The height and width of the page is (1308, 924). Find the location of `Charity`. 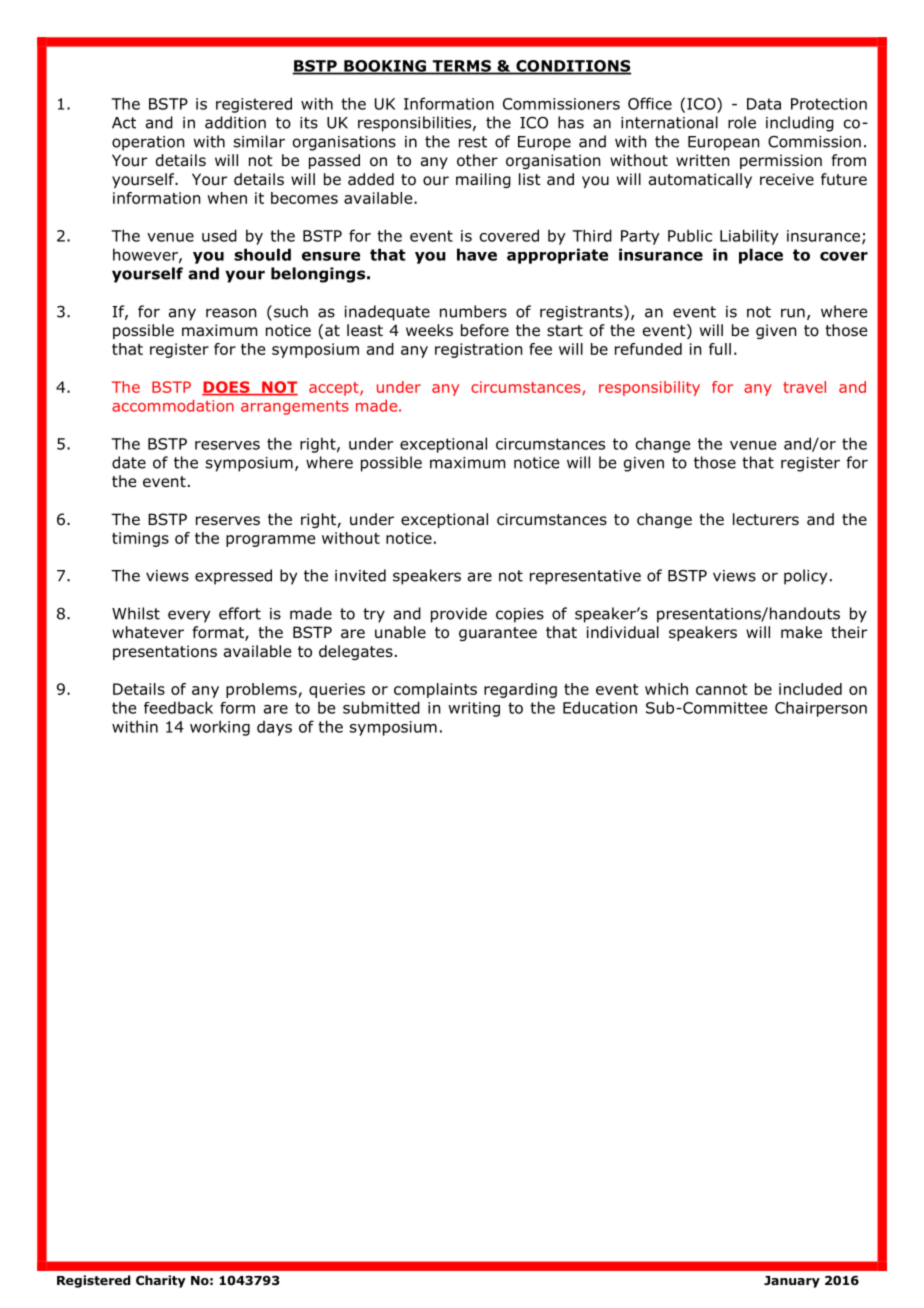

Charity is located at coordinates (161, 1281).
